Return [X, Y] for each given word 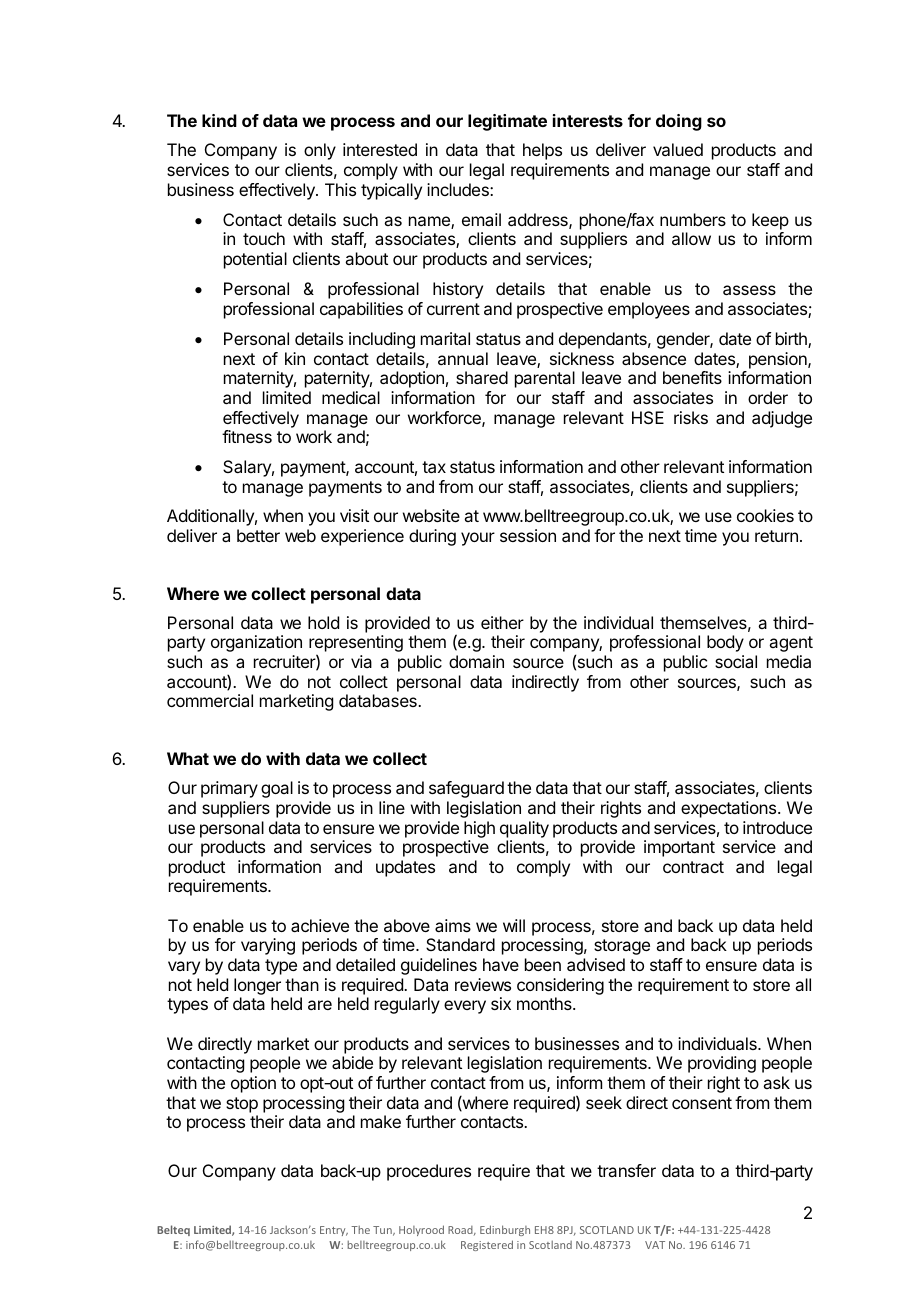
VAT [655, 1245]
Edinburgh [505, 1230]
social [736, 661]
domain [476, 661]
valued [678, 149]
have [501, 964]
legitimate [507, 122]
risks [691, 417]
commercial [210, 700]
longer [257, 986]
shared [482, 377]
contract [693, 867]
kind [219, 120]
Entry [334, 1231]
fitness [247, 436]
